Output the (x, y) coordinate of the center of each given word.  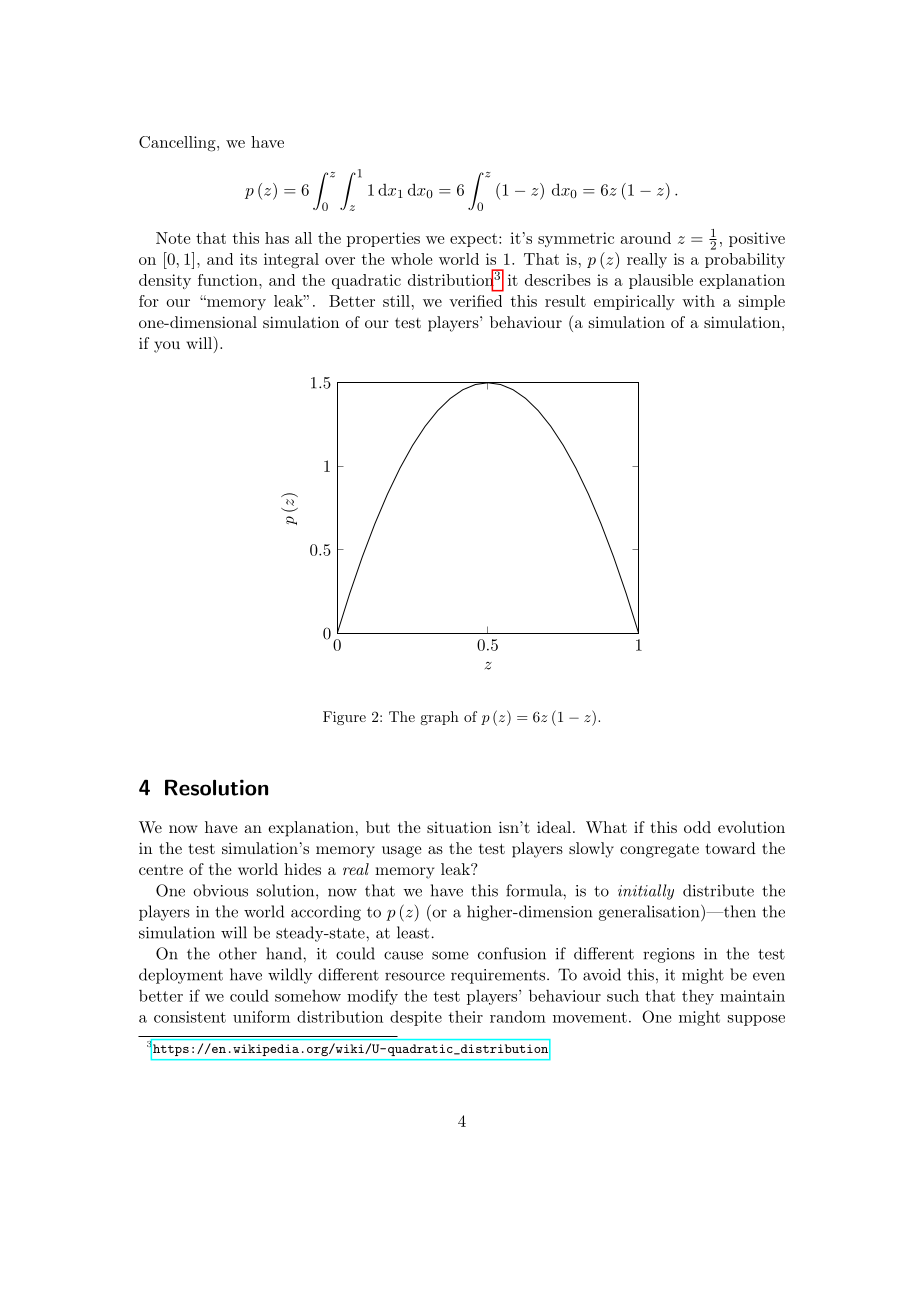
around (646, 238)
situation (459, 827)
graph (439, 718)
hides (302, 869)
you (167, 347)
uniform (261, 1016)
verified (475, 301)
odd (697, 827)
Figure (344, 718)
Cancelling (178, 144)
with (698, 301)
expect (473, 240)
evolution (751, 827)
